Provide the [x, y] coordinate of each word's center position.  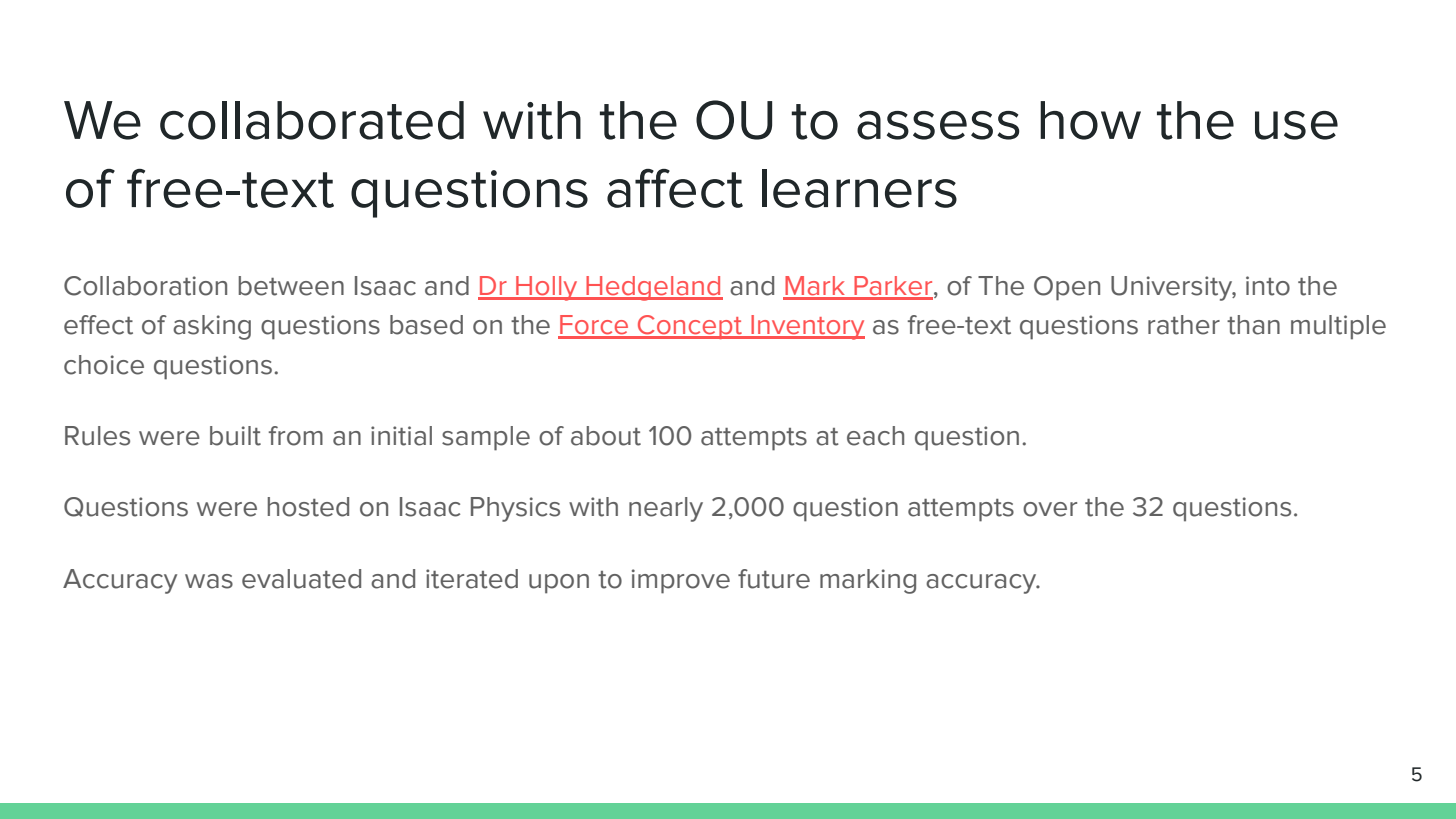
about [606, 436]
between [291, 286]
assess [938, 125]
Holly [547, 288]
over [1050, 509]
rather [1184, 325]
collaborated [312, 120]
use [1296, 125]
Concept [690, 327]
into [1268, 286]
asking [212, 327]
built [235, 436]
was [209, 581]
